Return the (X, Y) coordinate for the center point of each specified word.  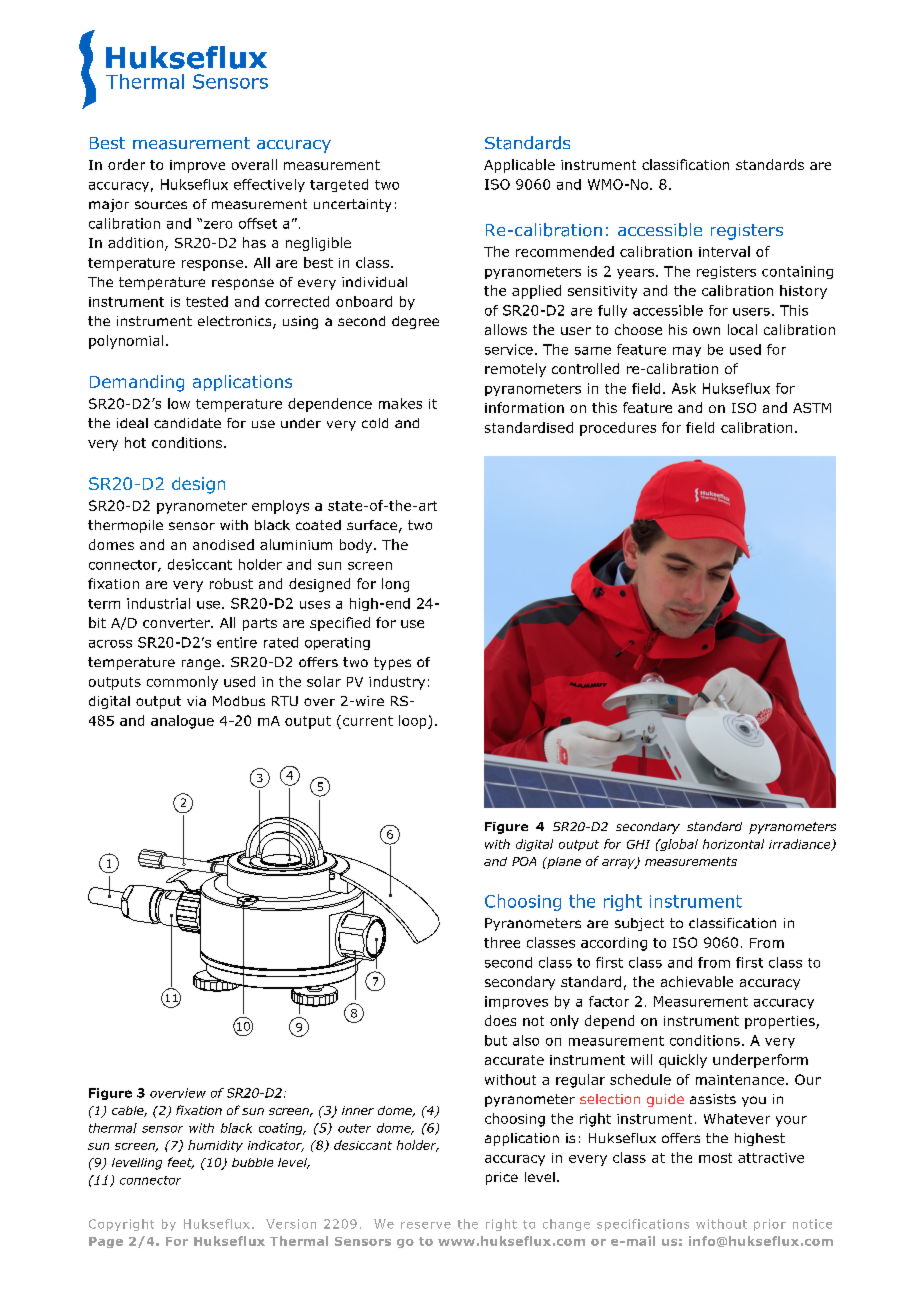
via (196, 701)
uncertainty (352, 205)
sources (161, 205)
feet (181, 1163)
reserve (426, 1225)
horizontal (733, 844)
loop (414, 722)
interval (724, 251)
